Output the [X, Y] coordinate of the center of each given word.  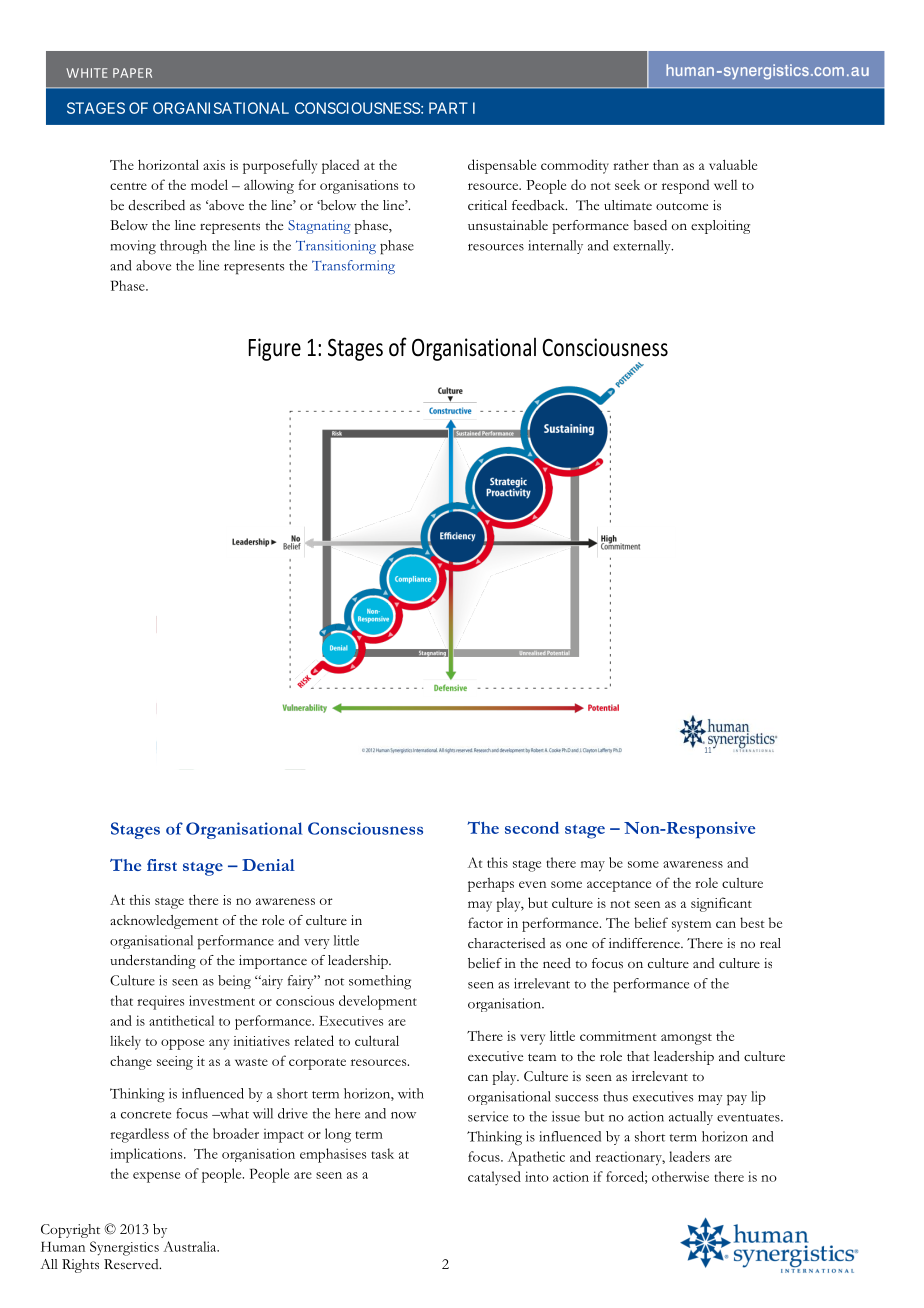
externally [643, 247]
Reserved [132, 1264]
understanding [153, 962]
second [532, 827]
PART [448, 108]
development [378, 1002]
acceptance [619, 886]
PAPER [132, 73]
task [382, 1153]
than [666, 165]
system [691, 926]
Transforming [353, 267]
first [162, 865]
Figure [275, 349]
